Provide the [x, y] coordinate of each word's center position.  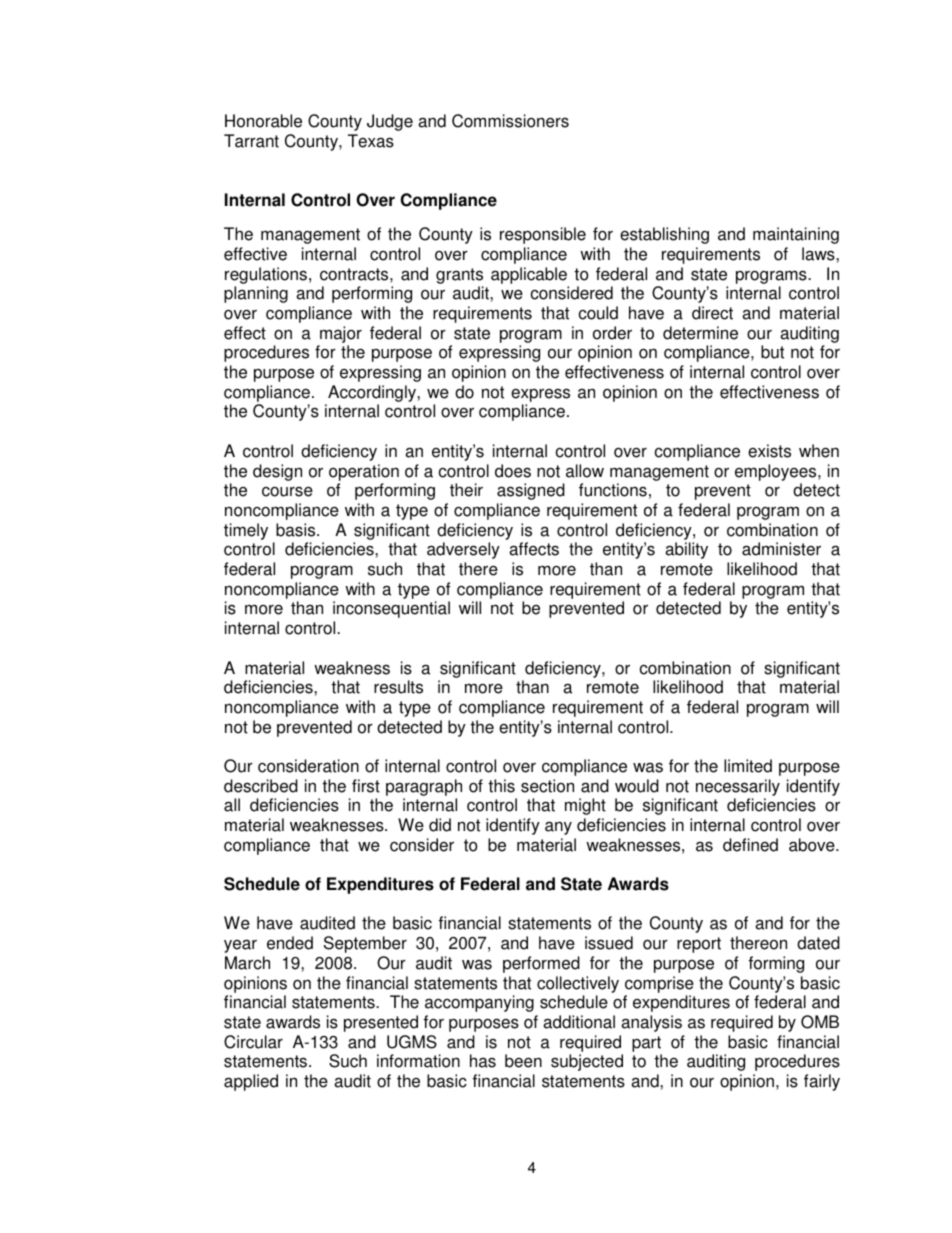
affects [534, 549]
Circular [253, 1042]
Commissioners [510, 121]
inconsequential [391, 609]
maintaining [796, 235]
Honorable [263, 121]
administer [781, 549]
